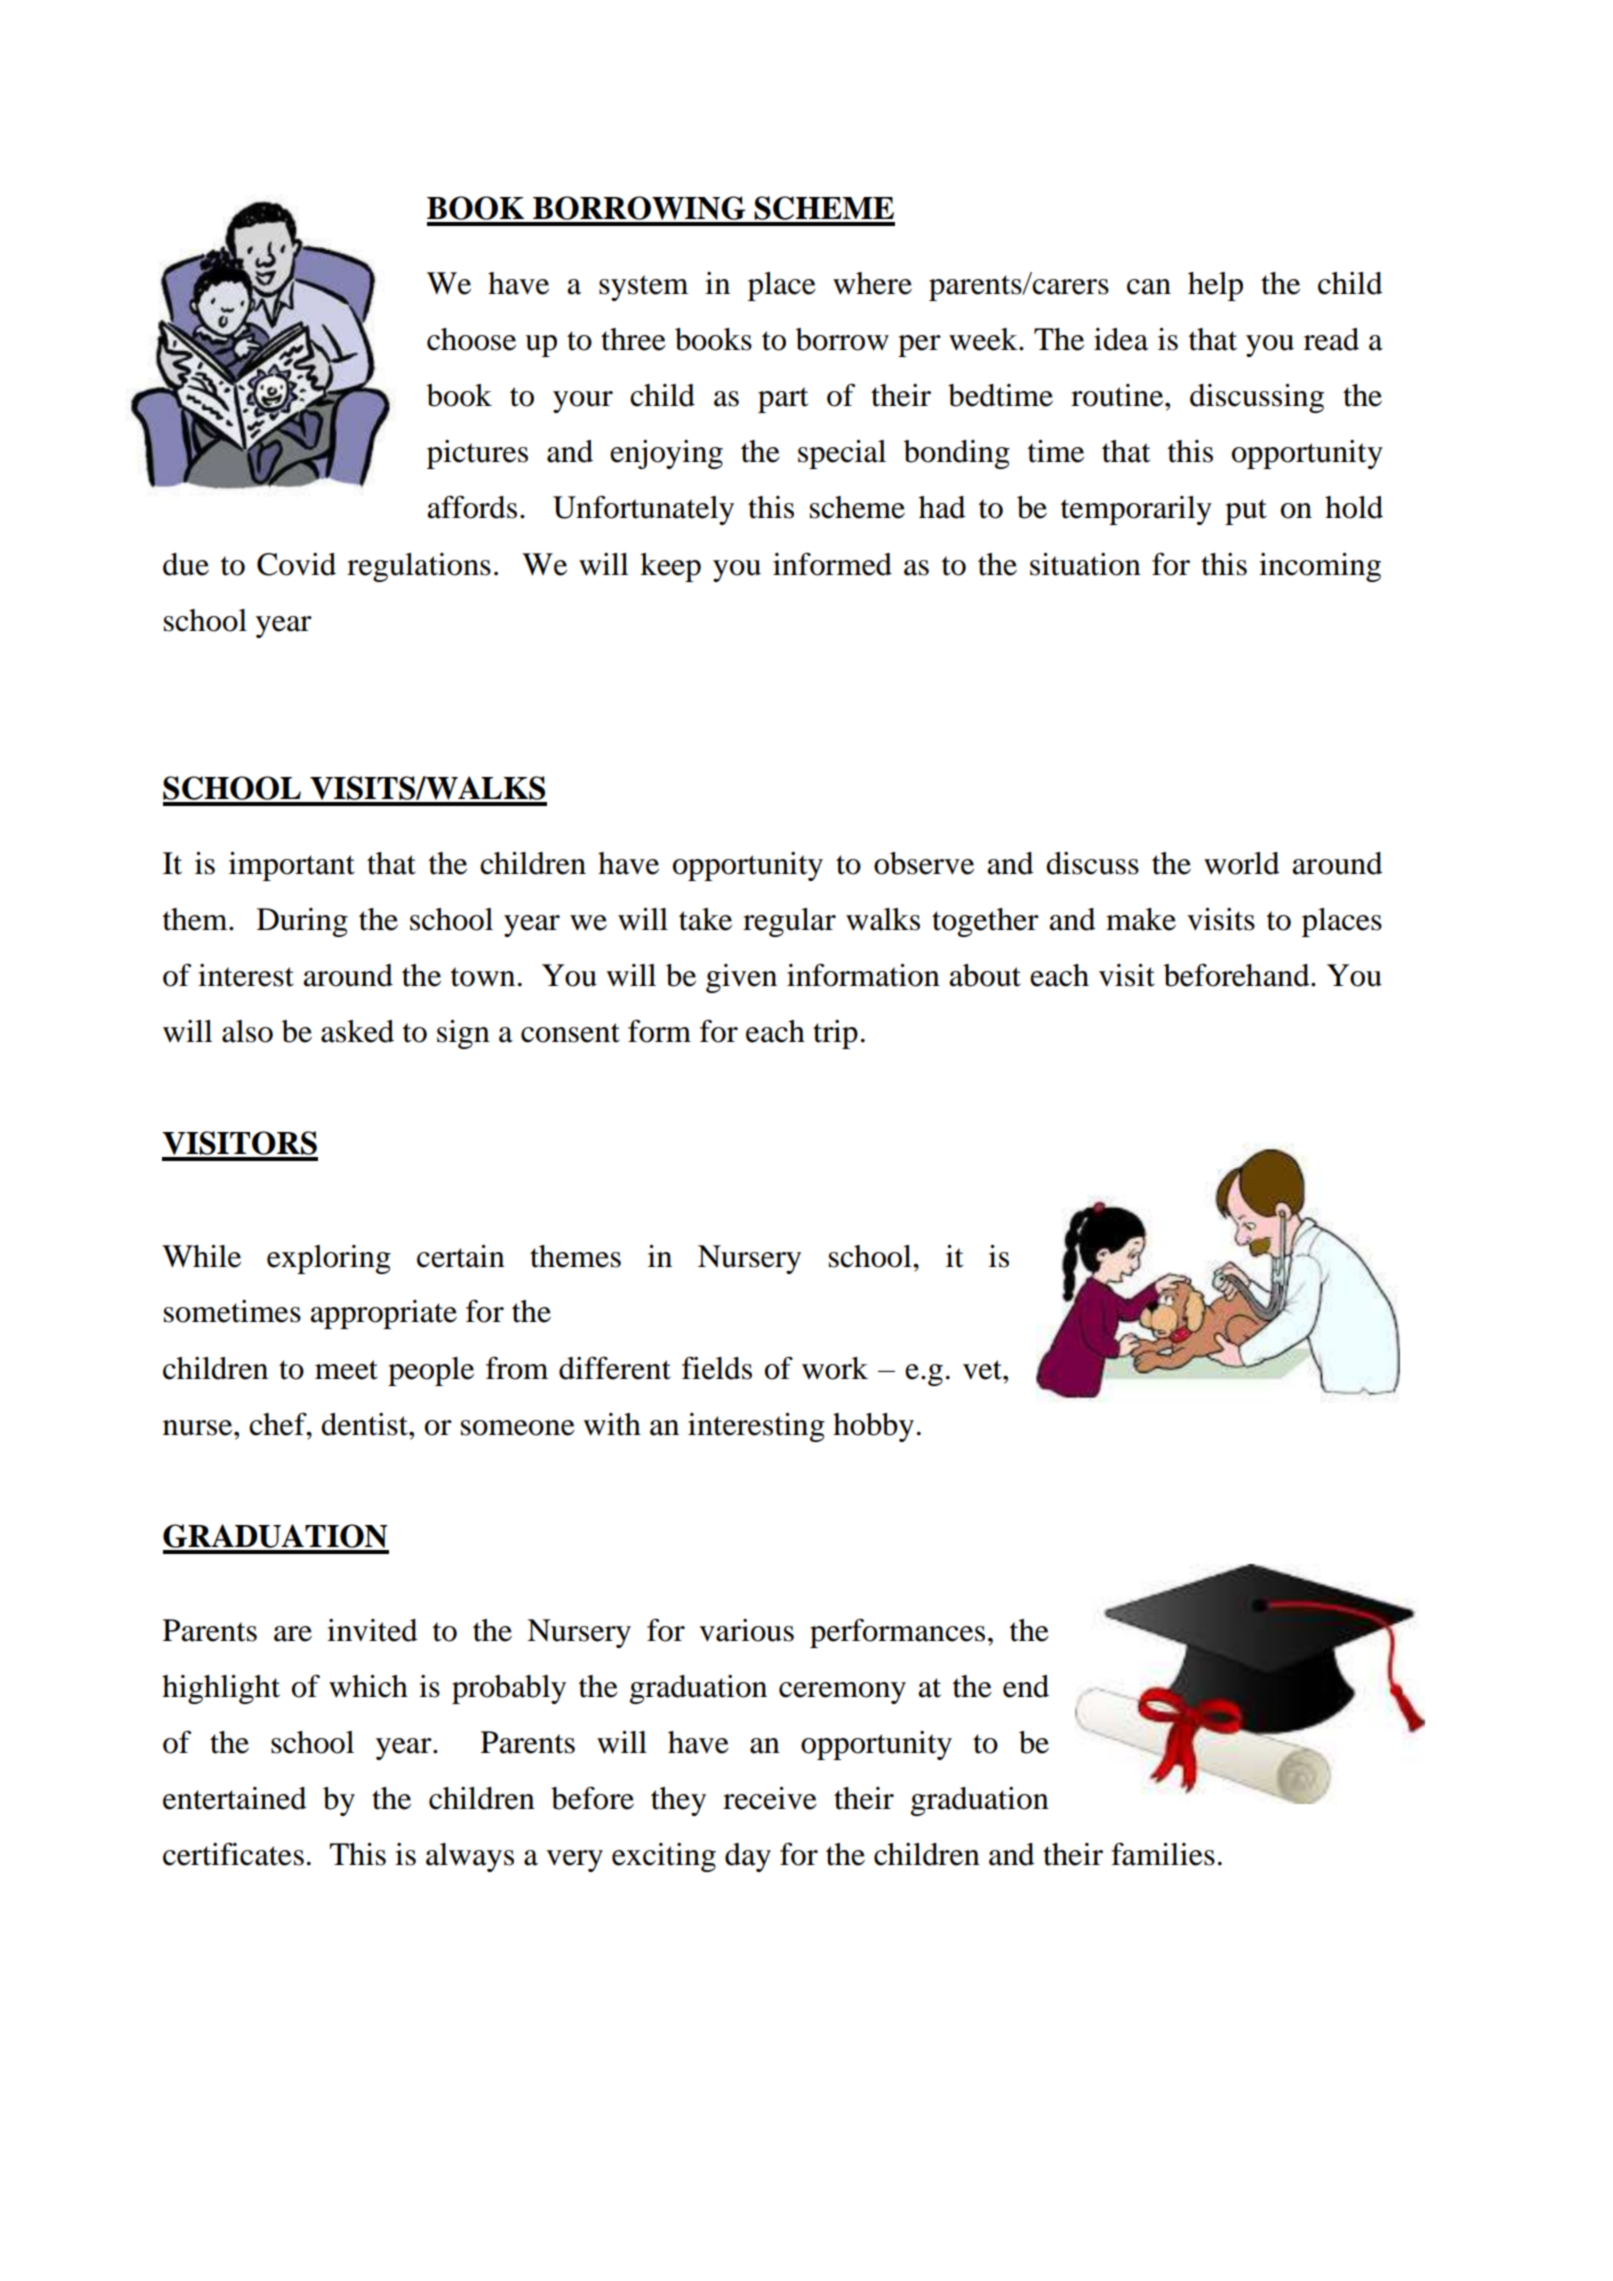 The image size is (1613, 2281). What do you see at coordinates (1215, 286) in the screenshot?
I see `help` at bounding box center [1215, 286].
